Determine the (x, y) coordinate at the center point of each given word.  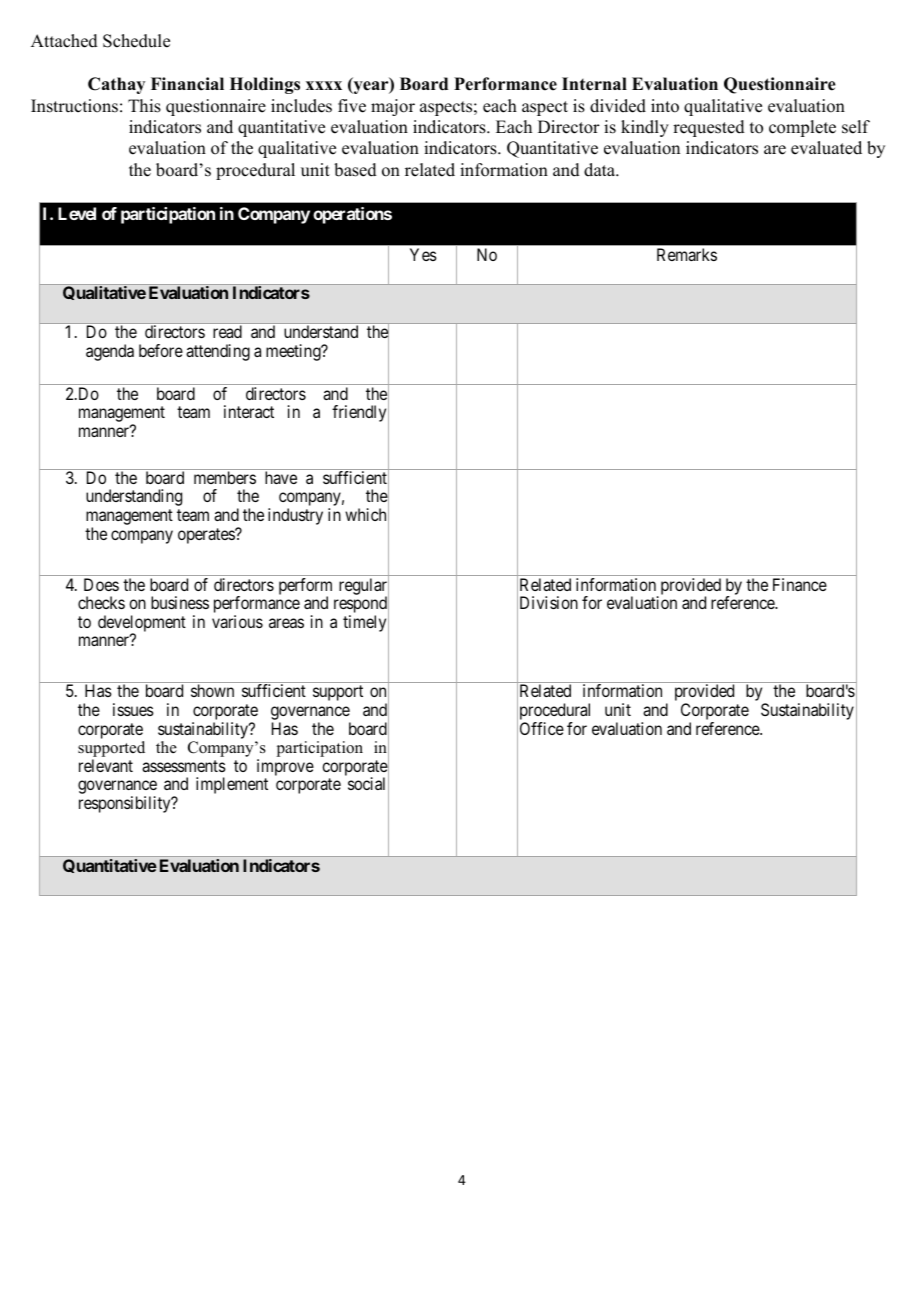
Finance (800, 584)
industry (295, 516)
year (371, 87)
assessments (184, 766)
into (665, 106)
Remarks (687, 254)
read (227, 331)
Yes (423, 254)
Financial (187, 84)
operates (207, 536)
